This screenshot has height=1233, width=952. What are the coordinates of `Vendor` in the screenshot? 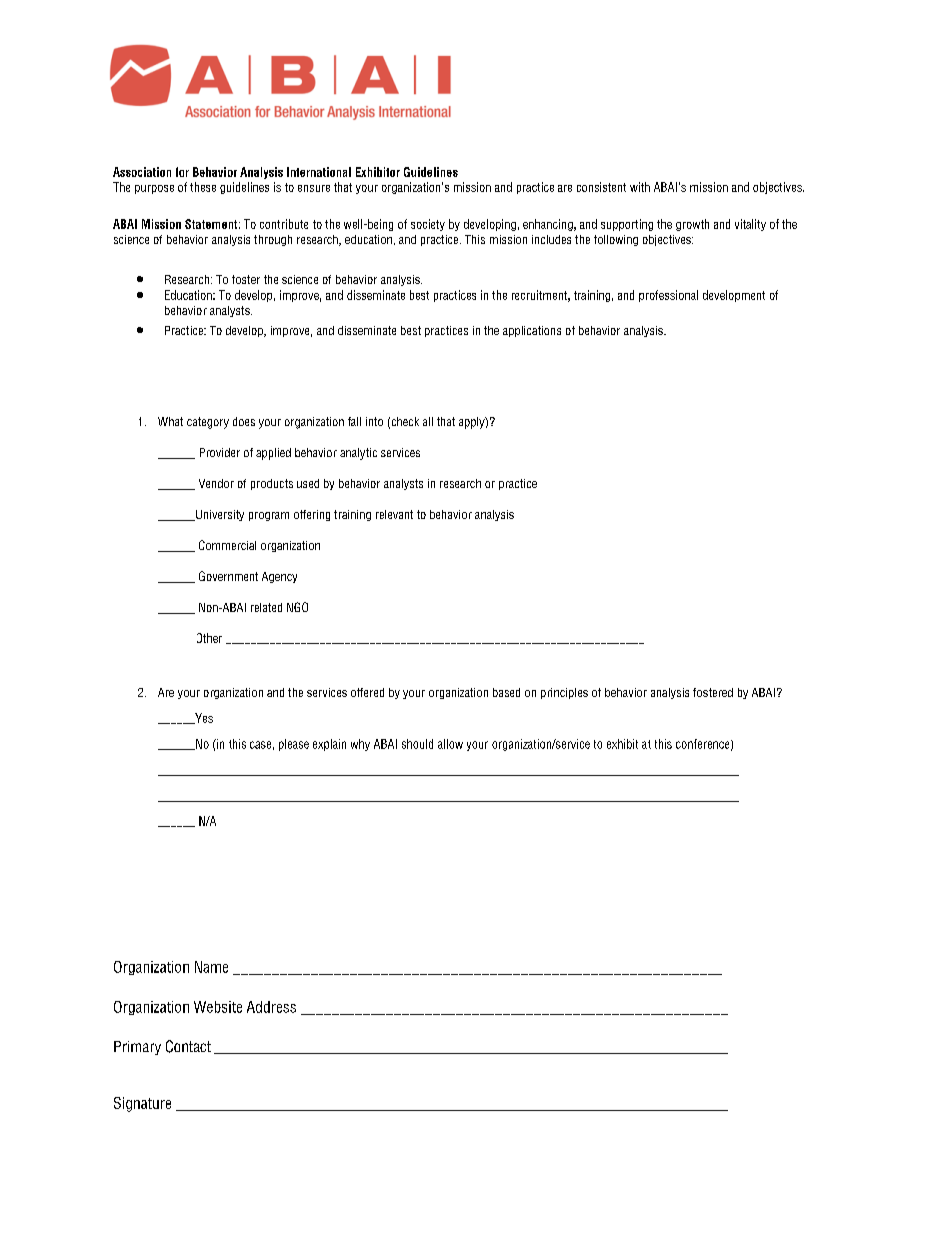 It's located at (216, 483).
